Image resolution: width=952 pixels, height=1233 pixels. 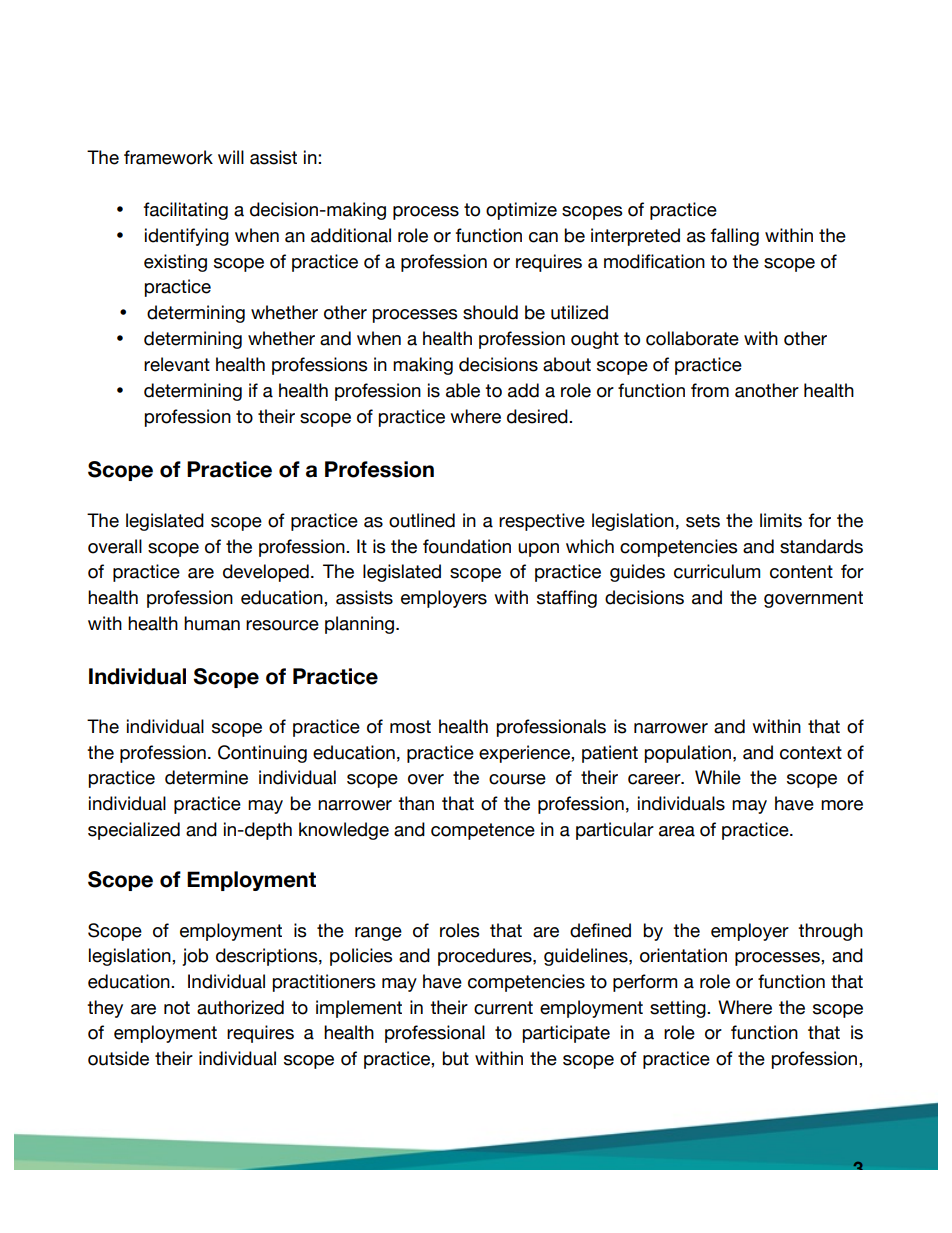 What do you see at coordinates (240, 1007) in the screenshot?
I see `authorized` at bounding box center [240, 1007].
